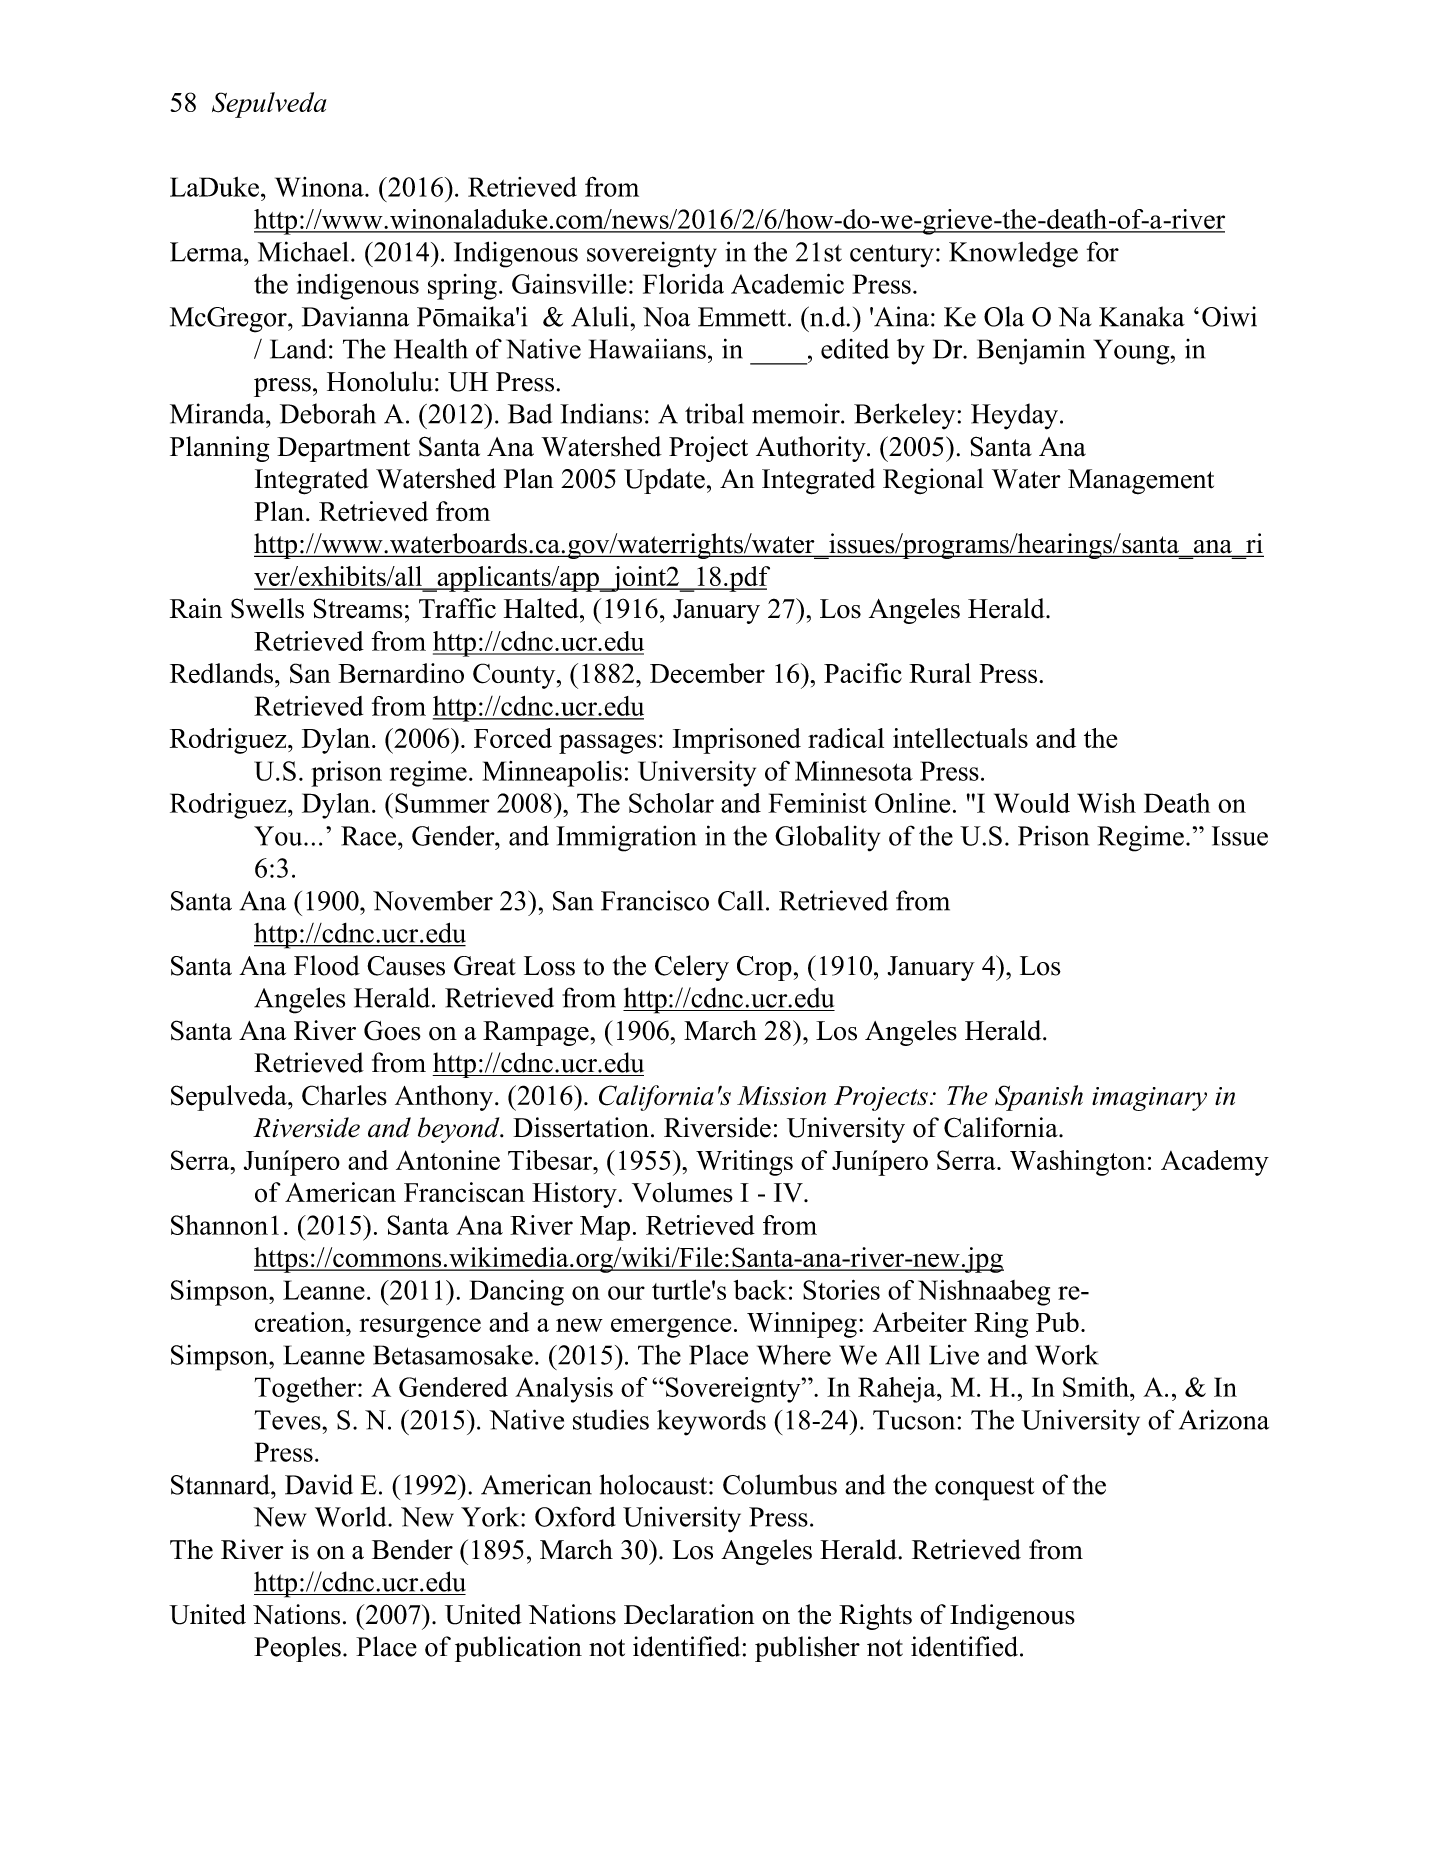  Describe the element at coordinates (683, 284) in the screenshot. I see `Florida` at that location.
